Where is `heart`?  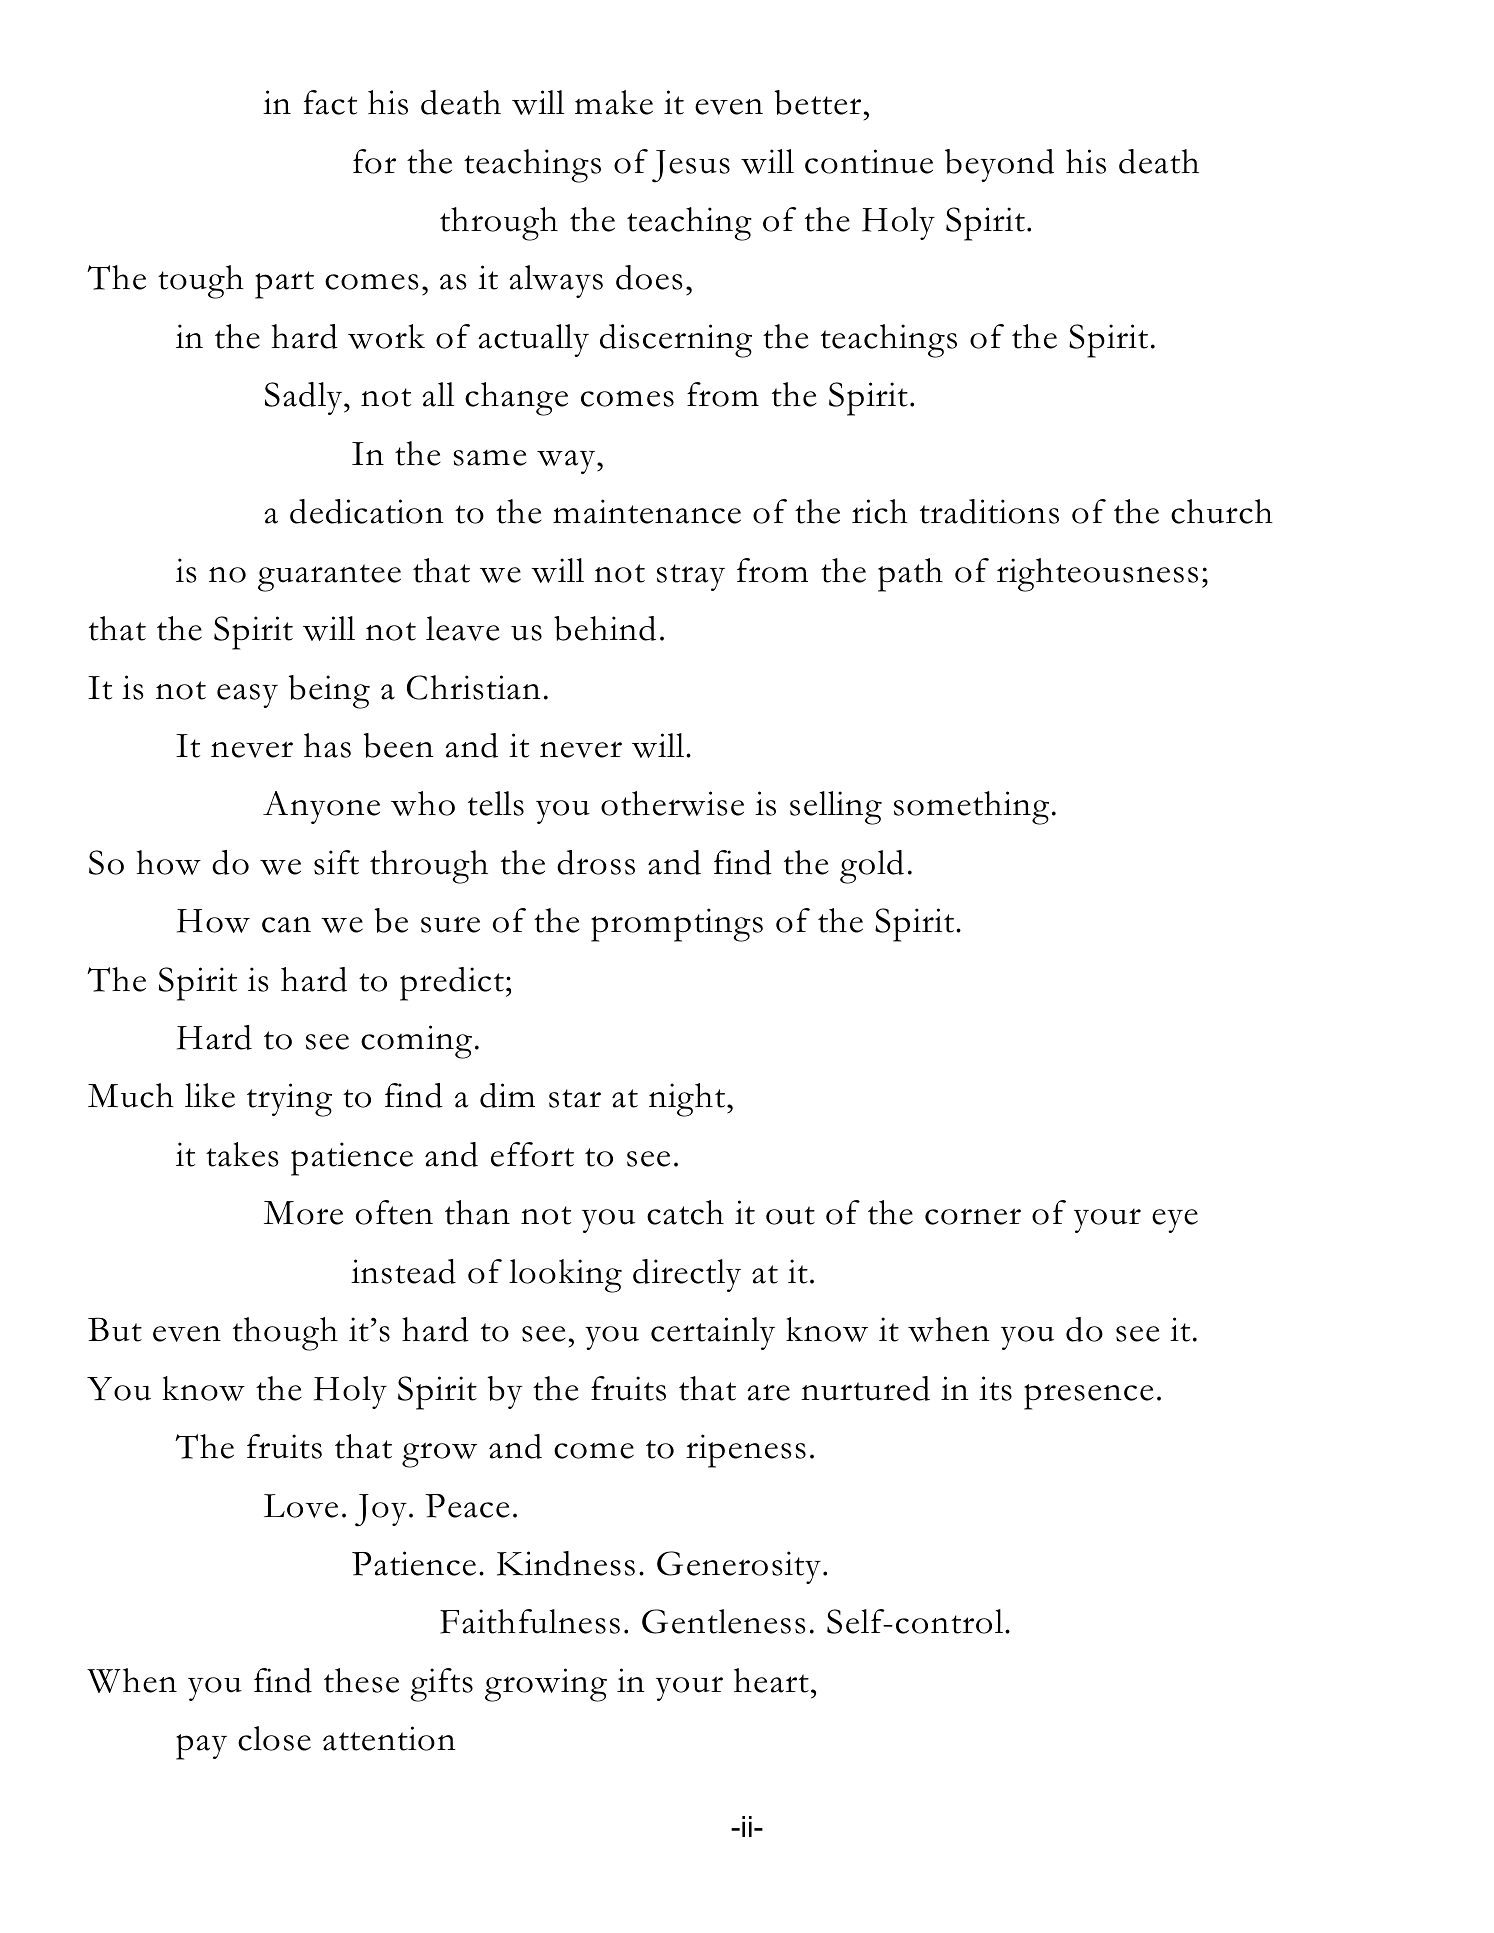
heart is located at coordinates (771, 1680).
